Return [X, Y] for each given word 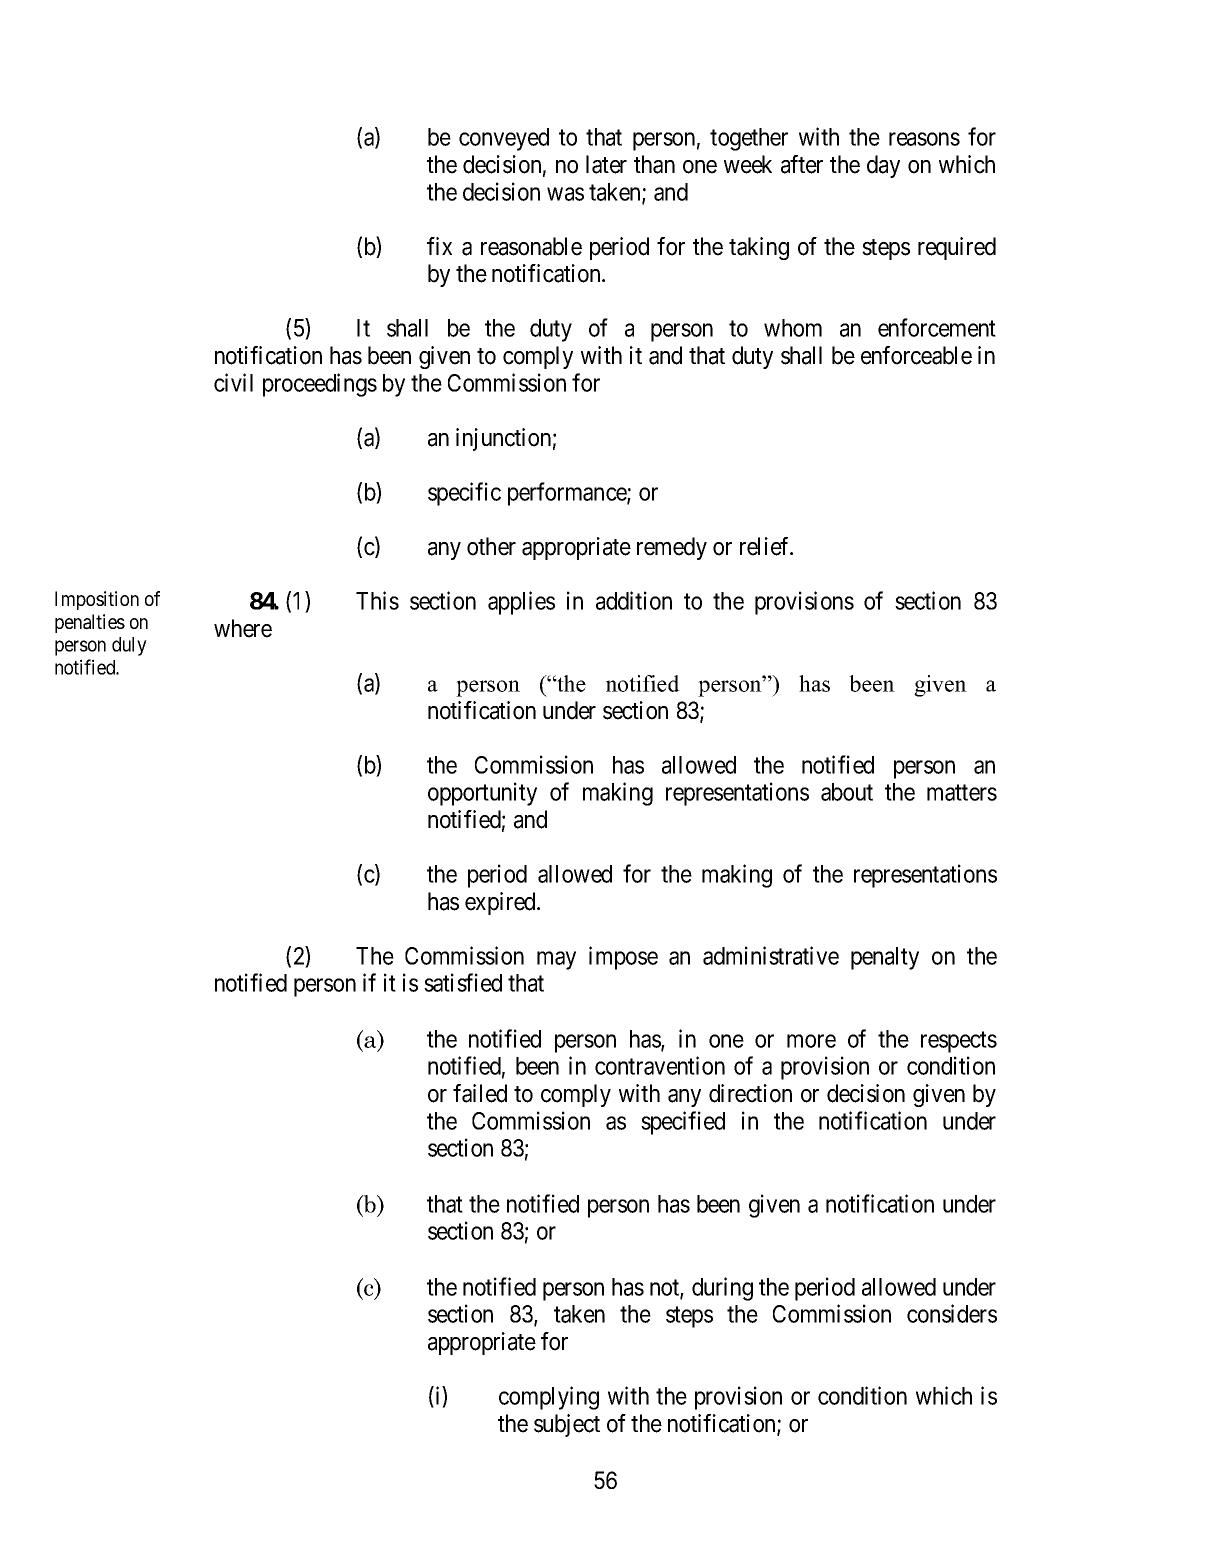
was [565, 194]
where [243, 628]
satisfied [463, 982]
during [722, 1289]
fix [439, 246]
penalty [885, 958]
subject [567, 1425]
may [556, 960]
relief [766, 546]
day [883, 166]
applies [521, 603]
